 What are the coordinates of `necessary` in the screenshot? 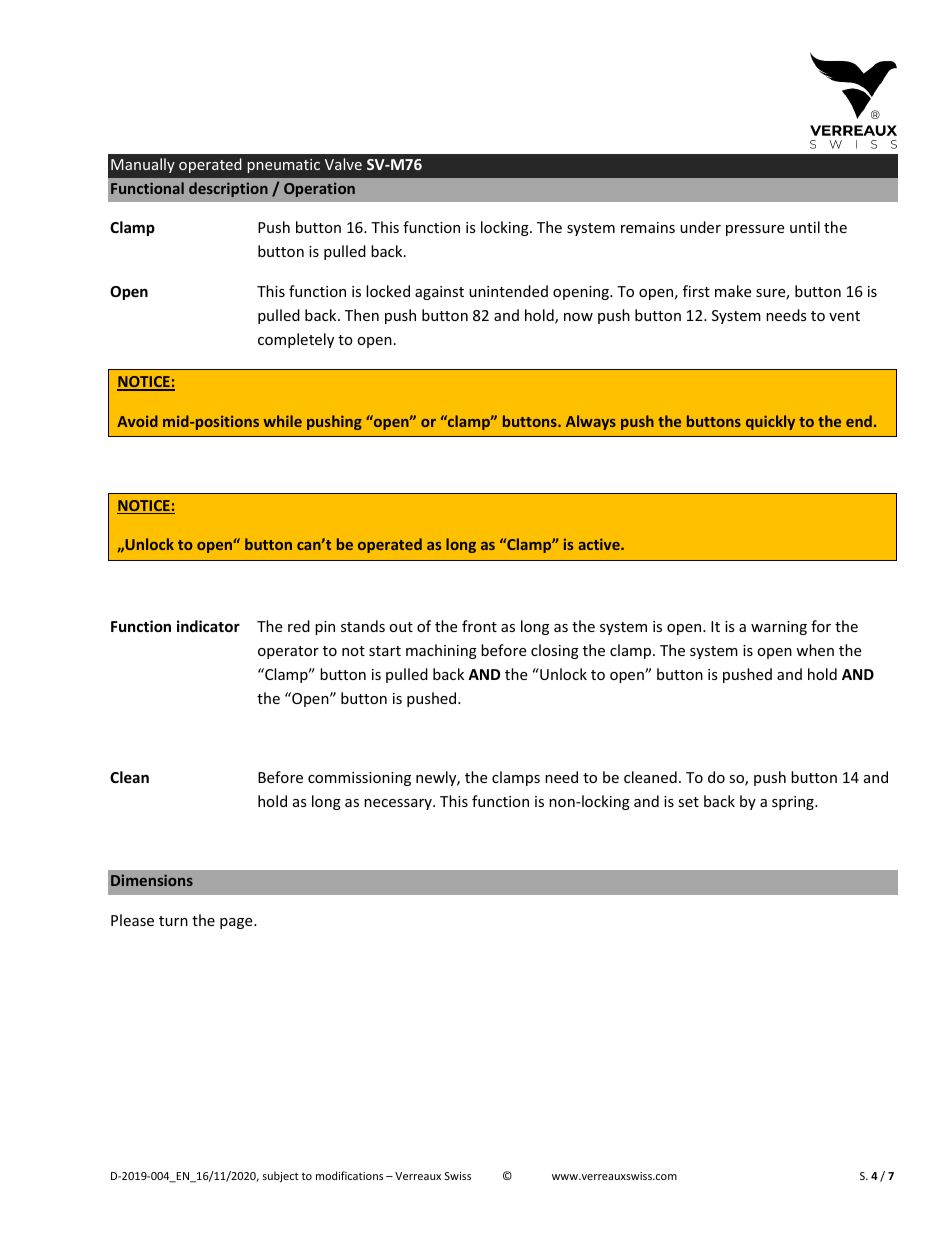 It's located at (399, 804).
